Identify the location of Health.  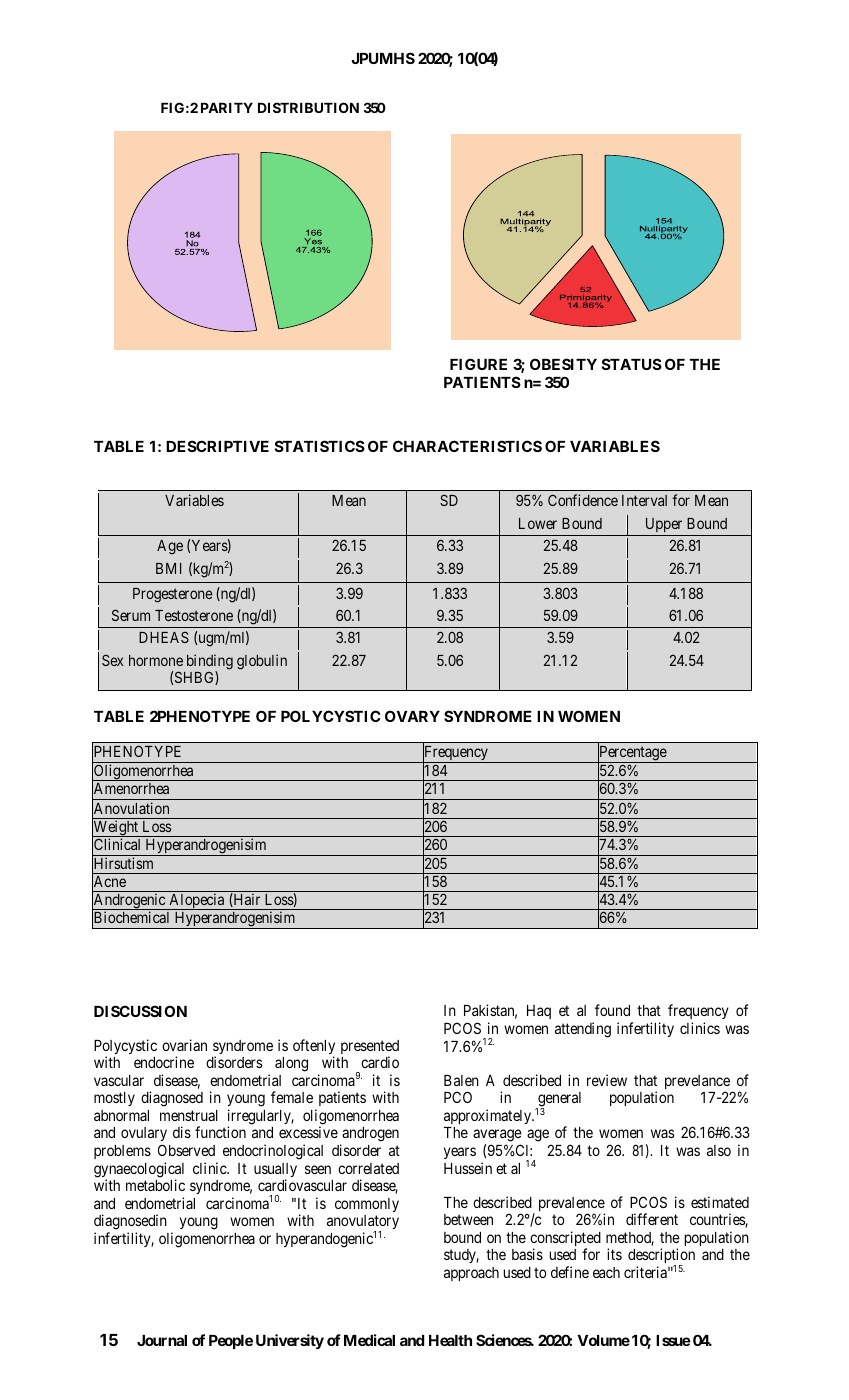
(450, 1340).
